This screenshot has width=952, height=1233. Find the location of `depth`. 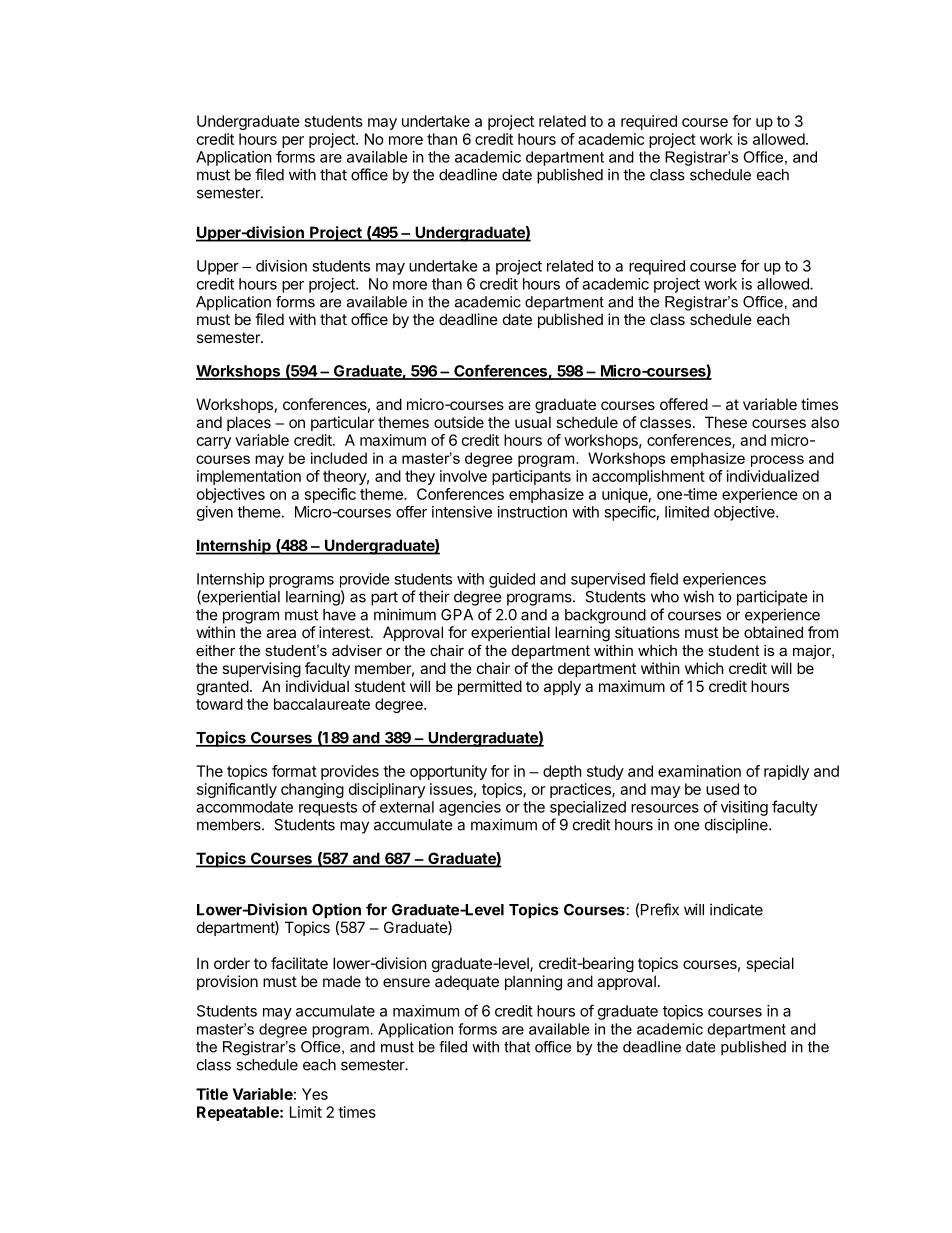

depth is located at coordinates (562, 772).
